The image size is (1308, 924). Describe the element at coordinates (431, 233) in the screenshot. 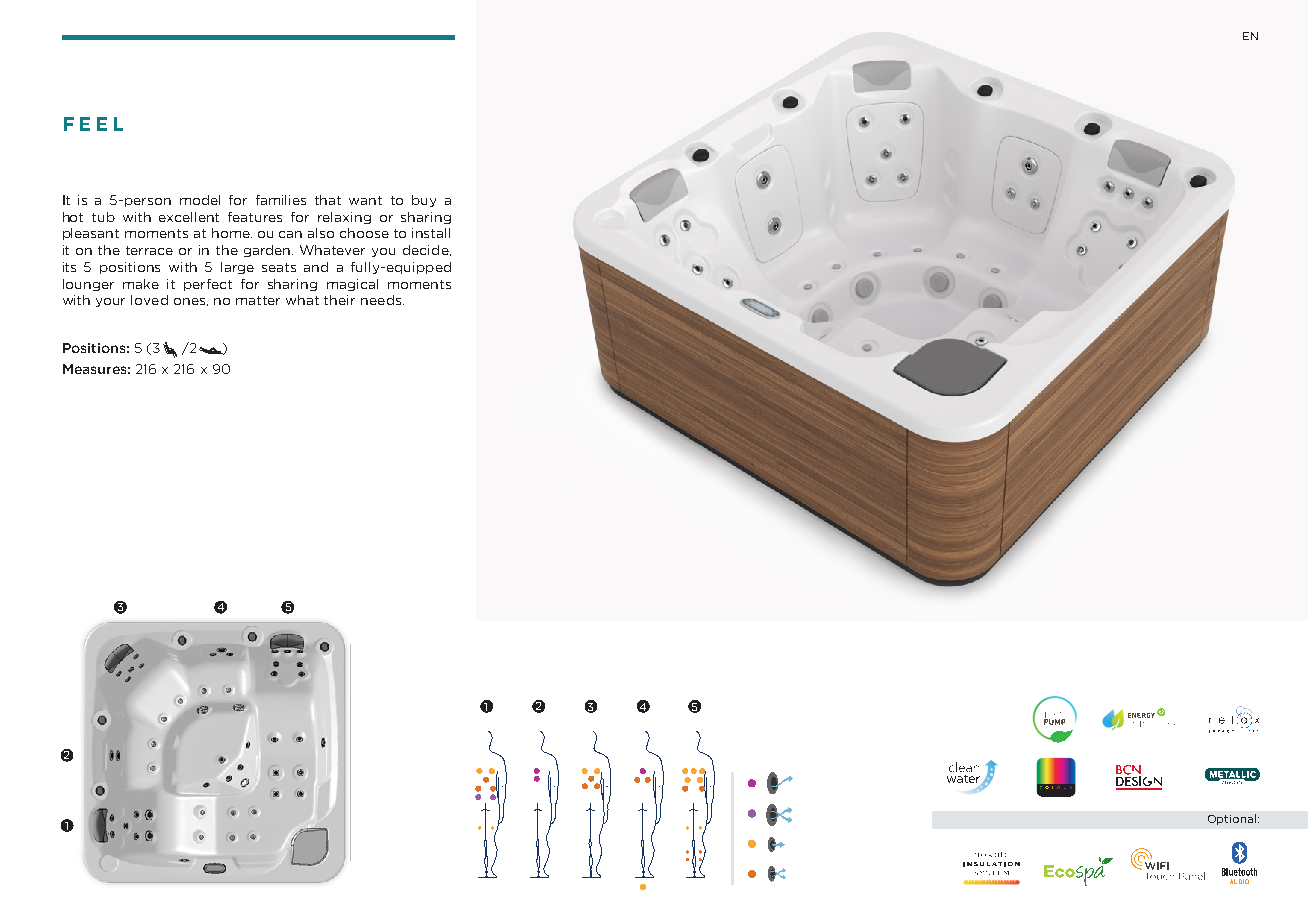

I see `install` at that location.
